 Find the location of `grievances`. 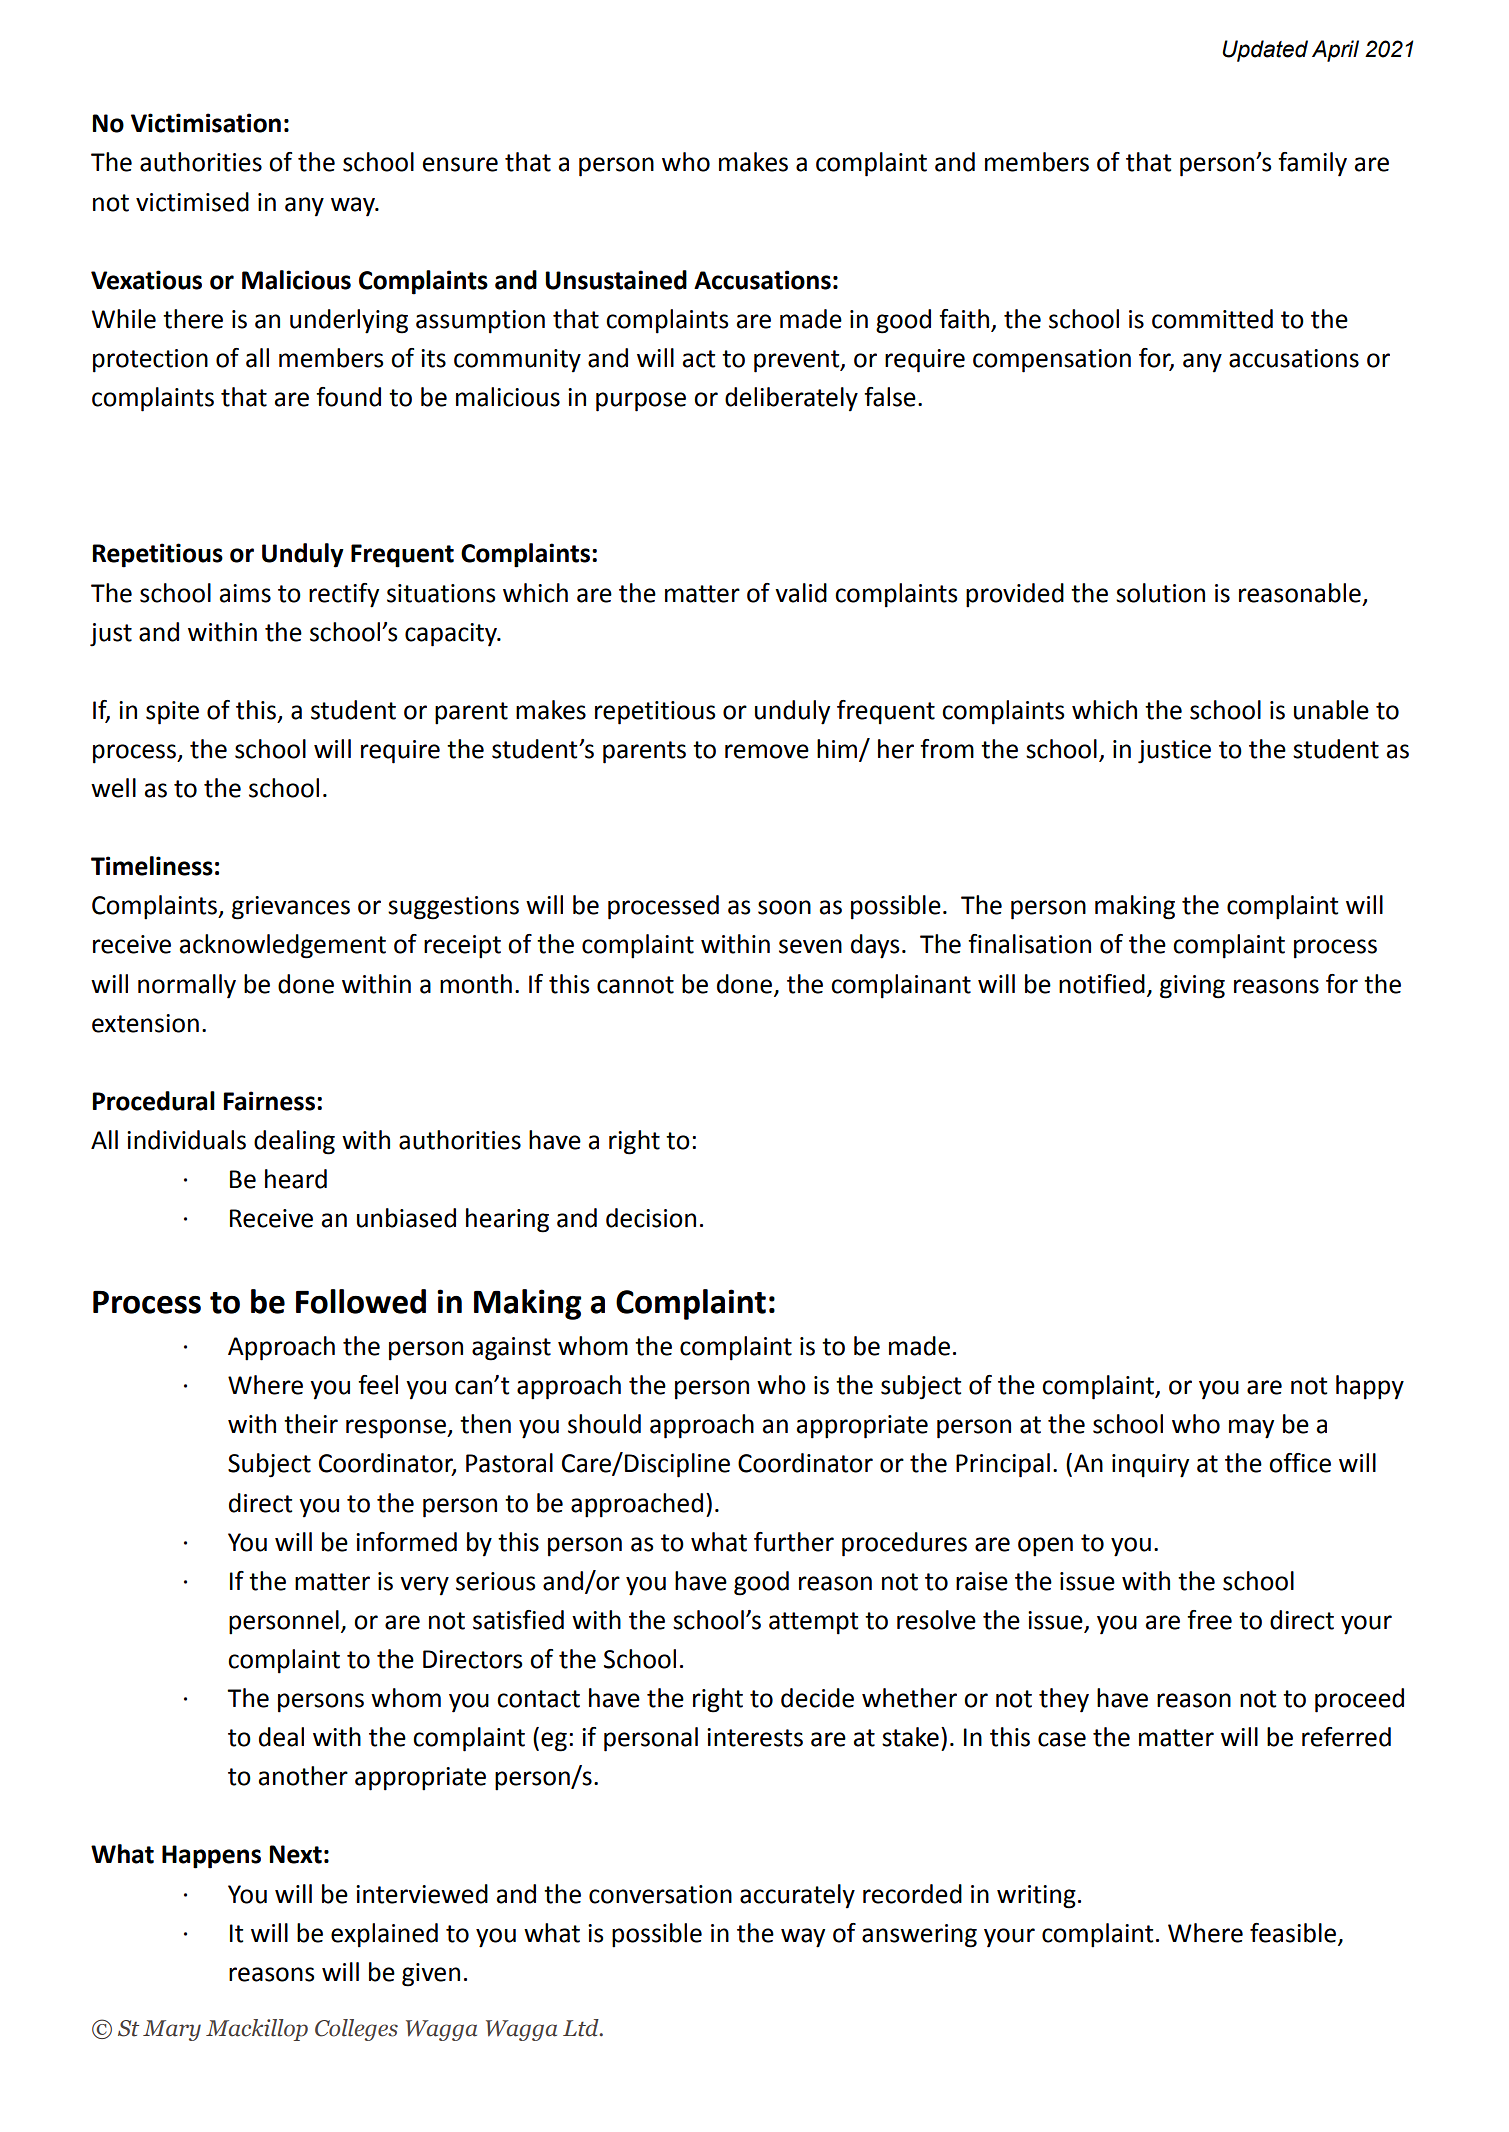

grievances is located at coordinates (291, 908).
